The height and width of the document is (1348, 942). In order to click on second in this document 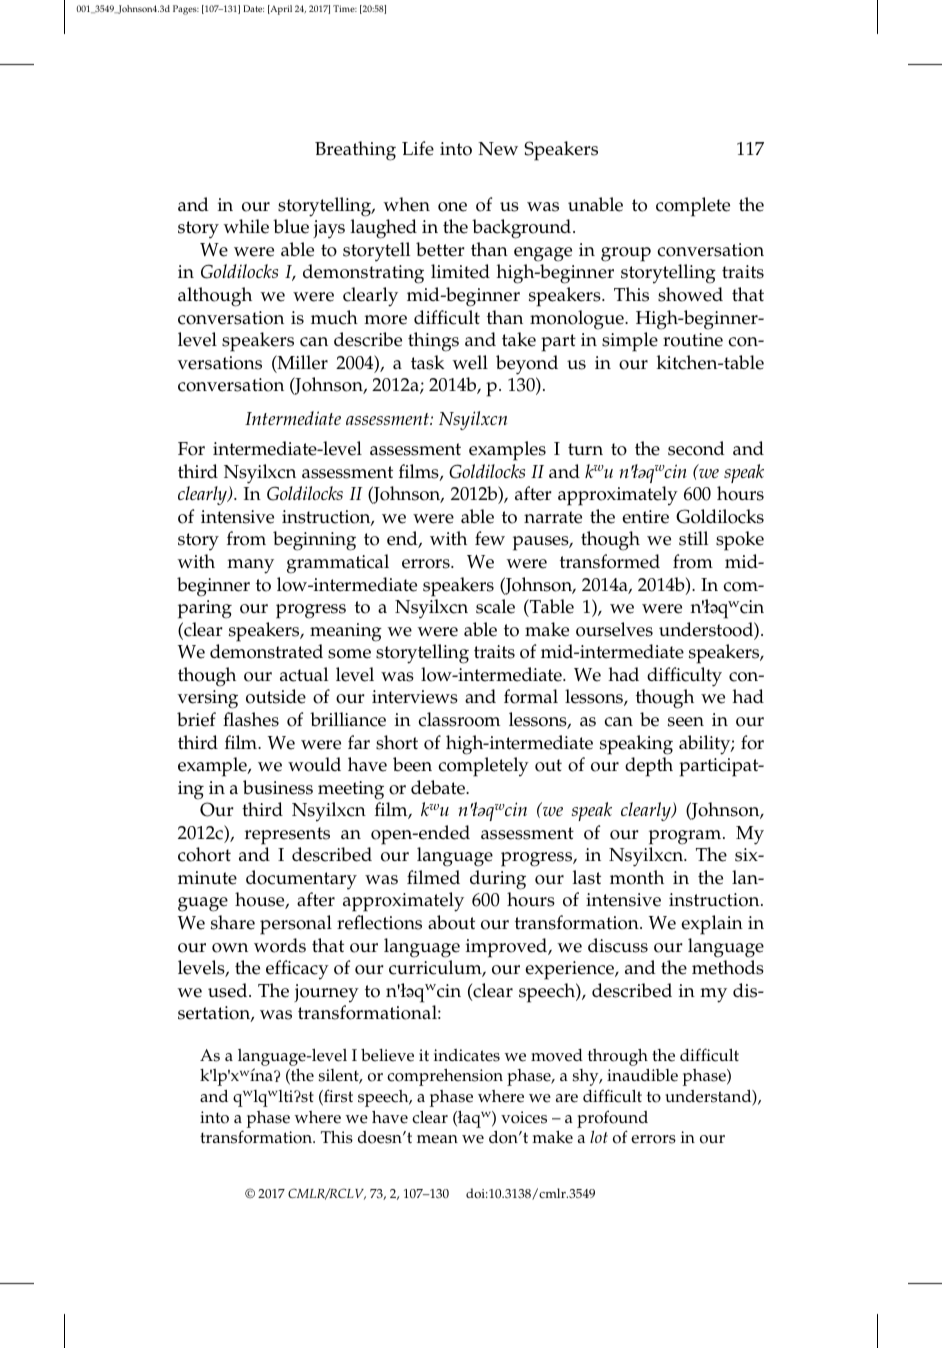, I will do `click(696, 448)`.
